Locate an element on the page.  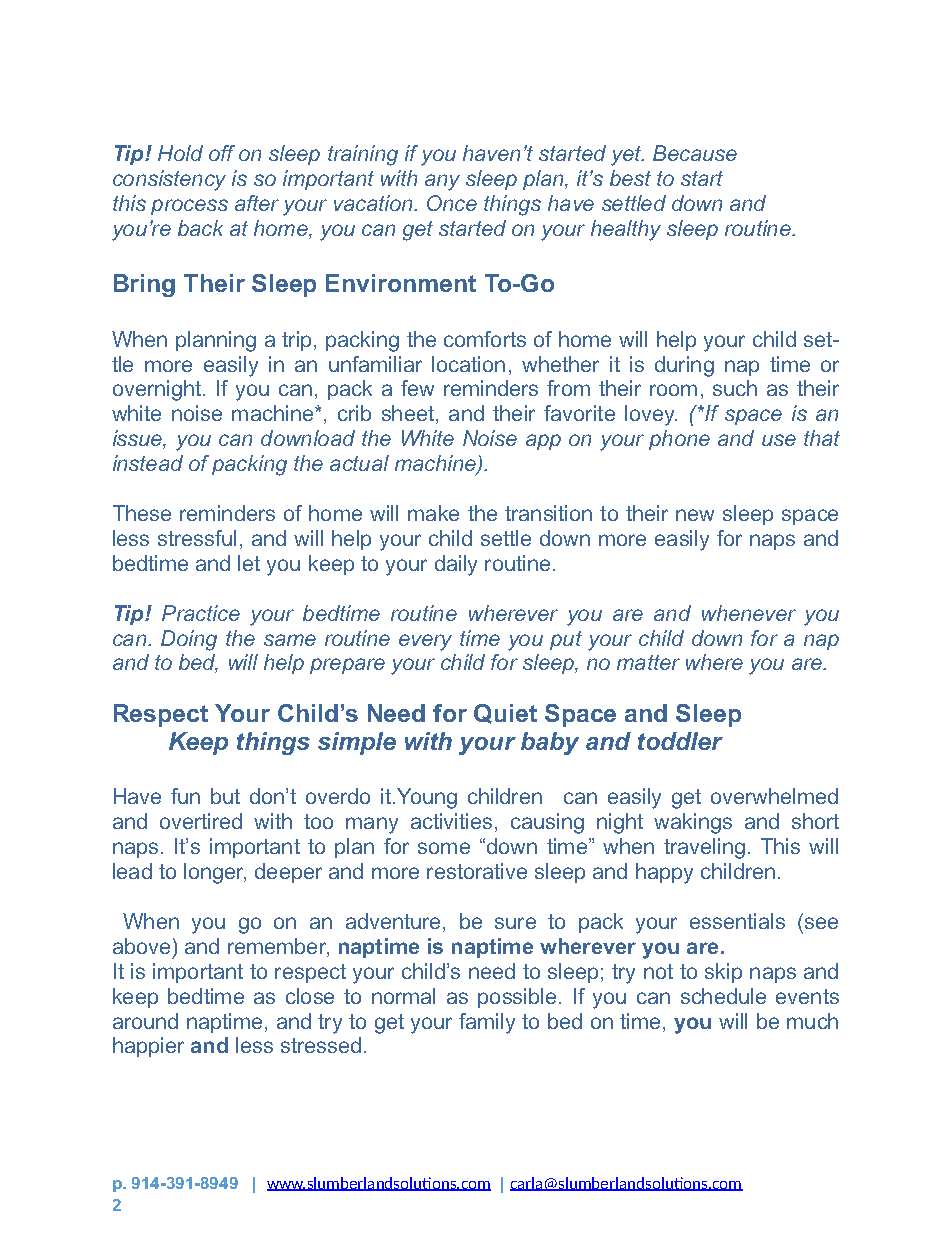
matter is located at coordinates (648, 662).
